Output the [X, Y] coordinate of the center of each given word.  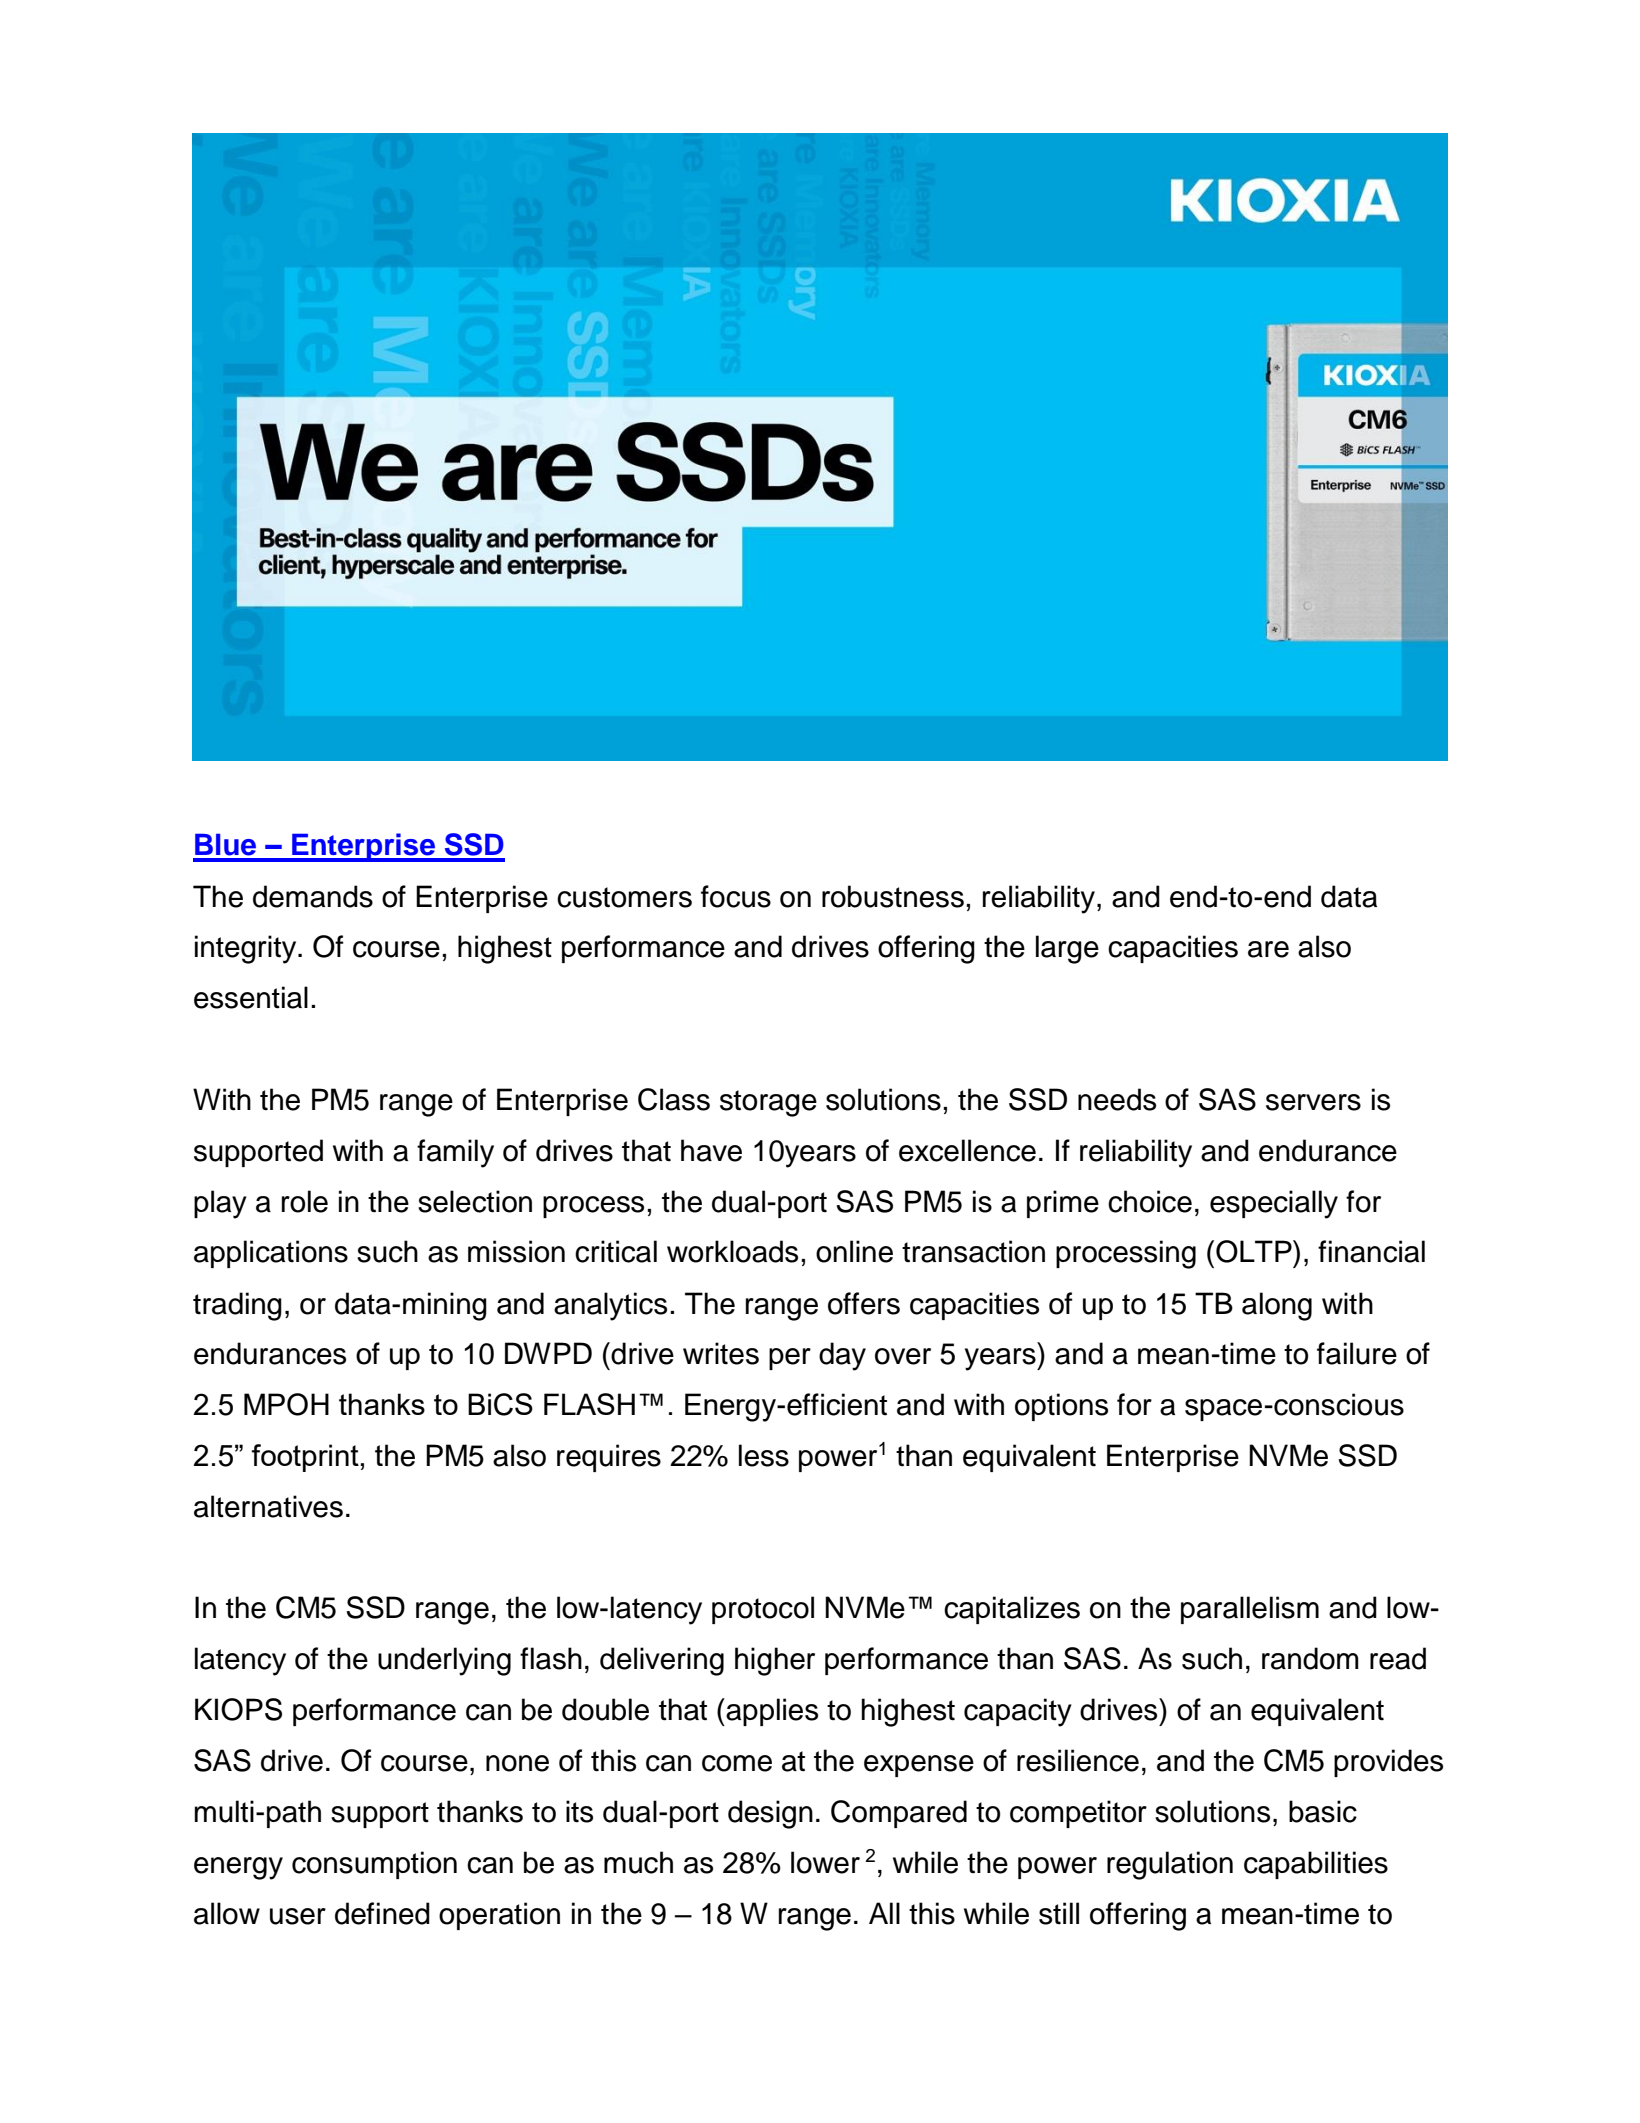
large [1067, 949]
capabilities [1316, 1865]
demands [313, 896]
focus [736, 896]
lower [825, 1862]
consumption [374, 1865]
